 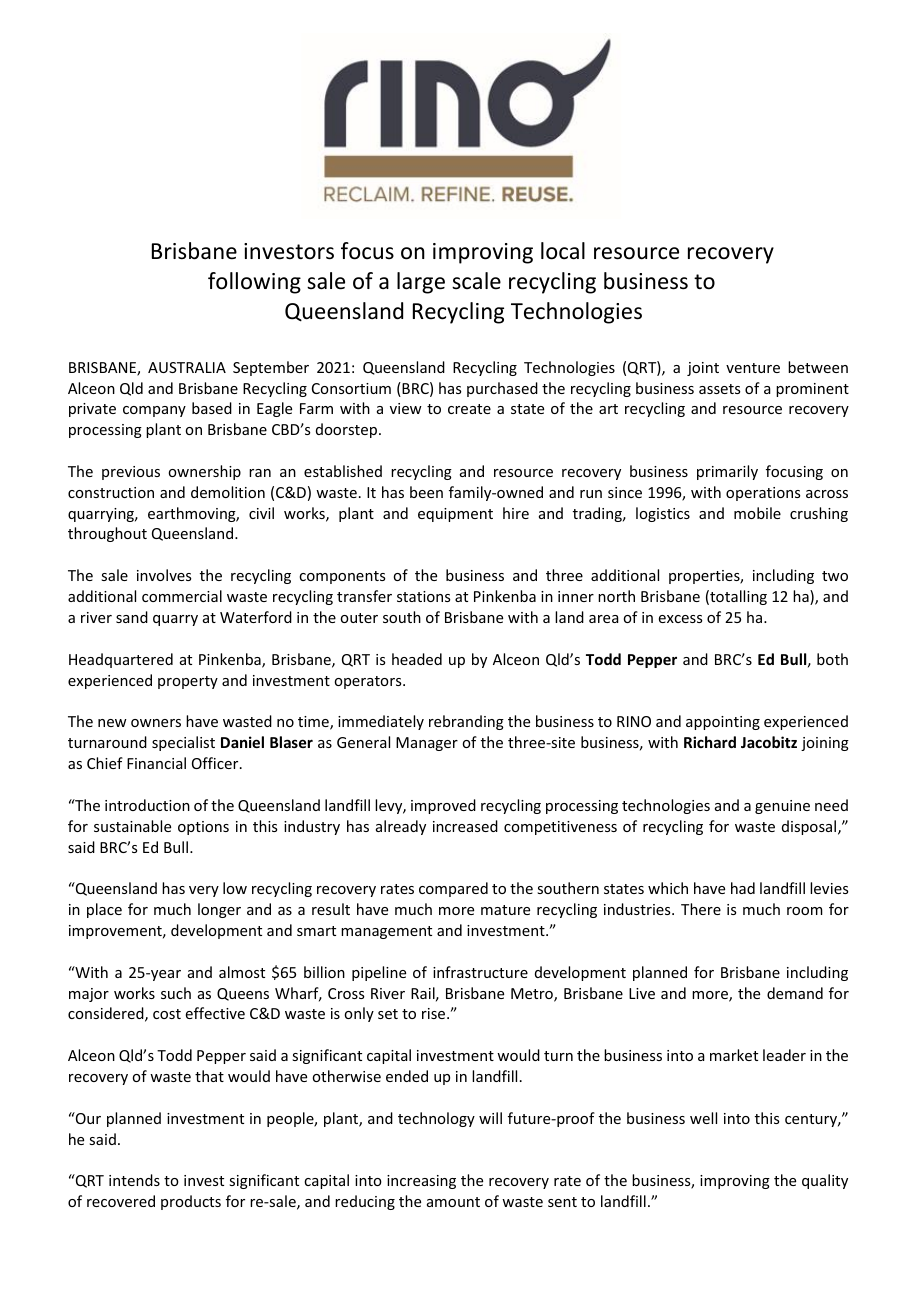 I want to click on stations, so click(x=423, y=596).
